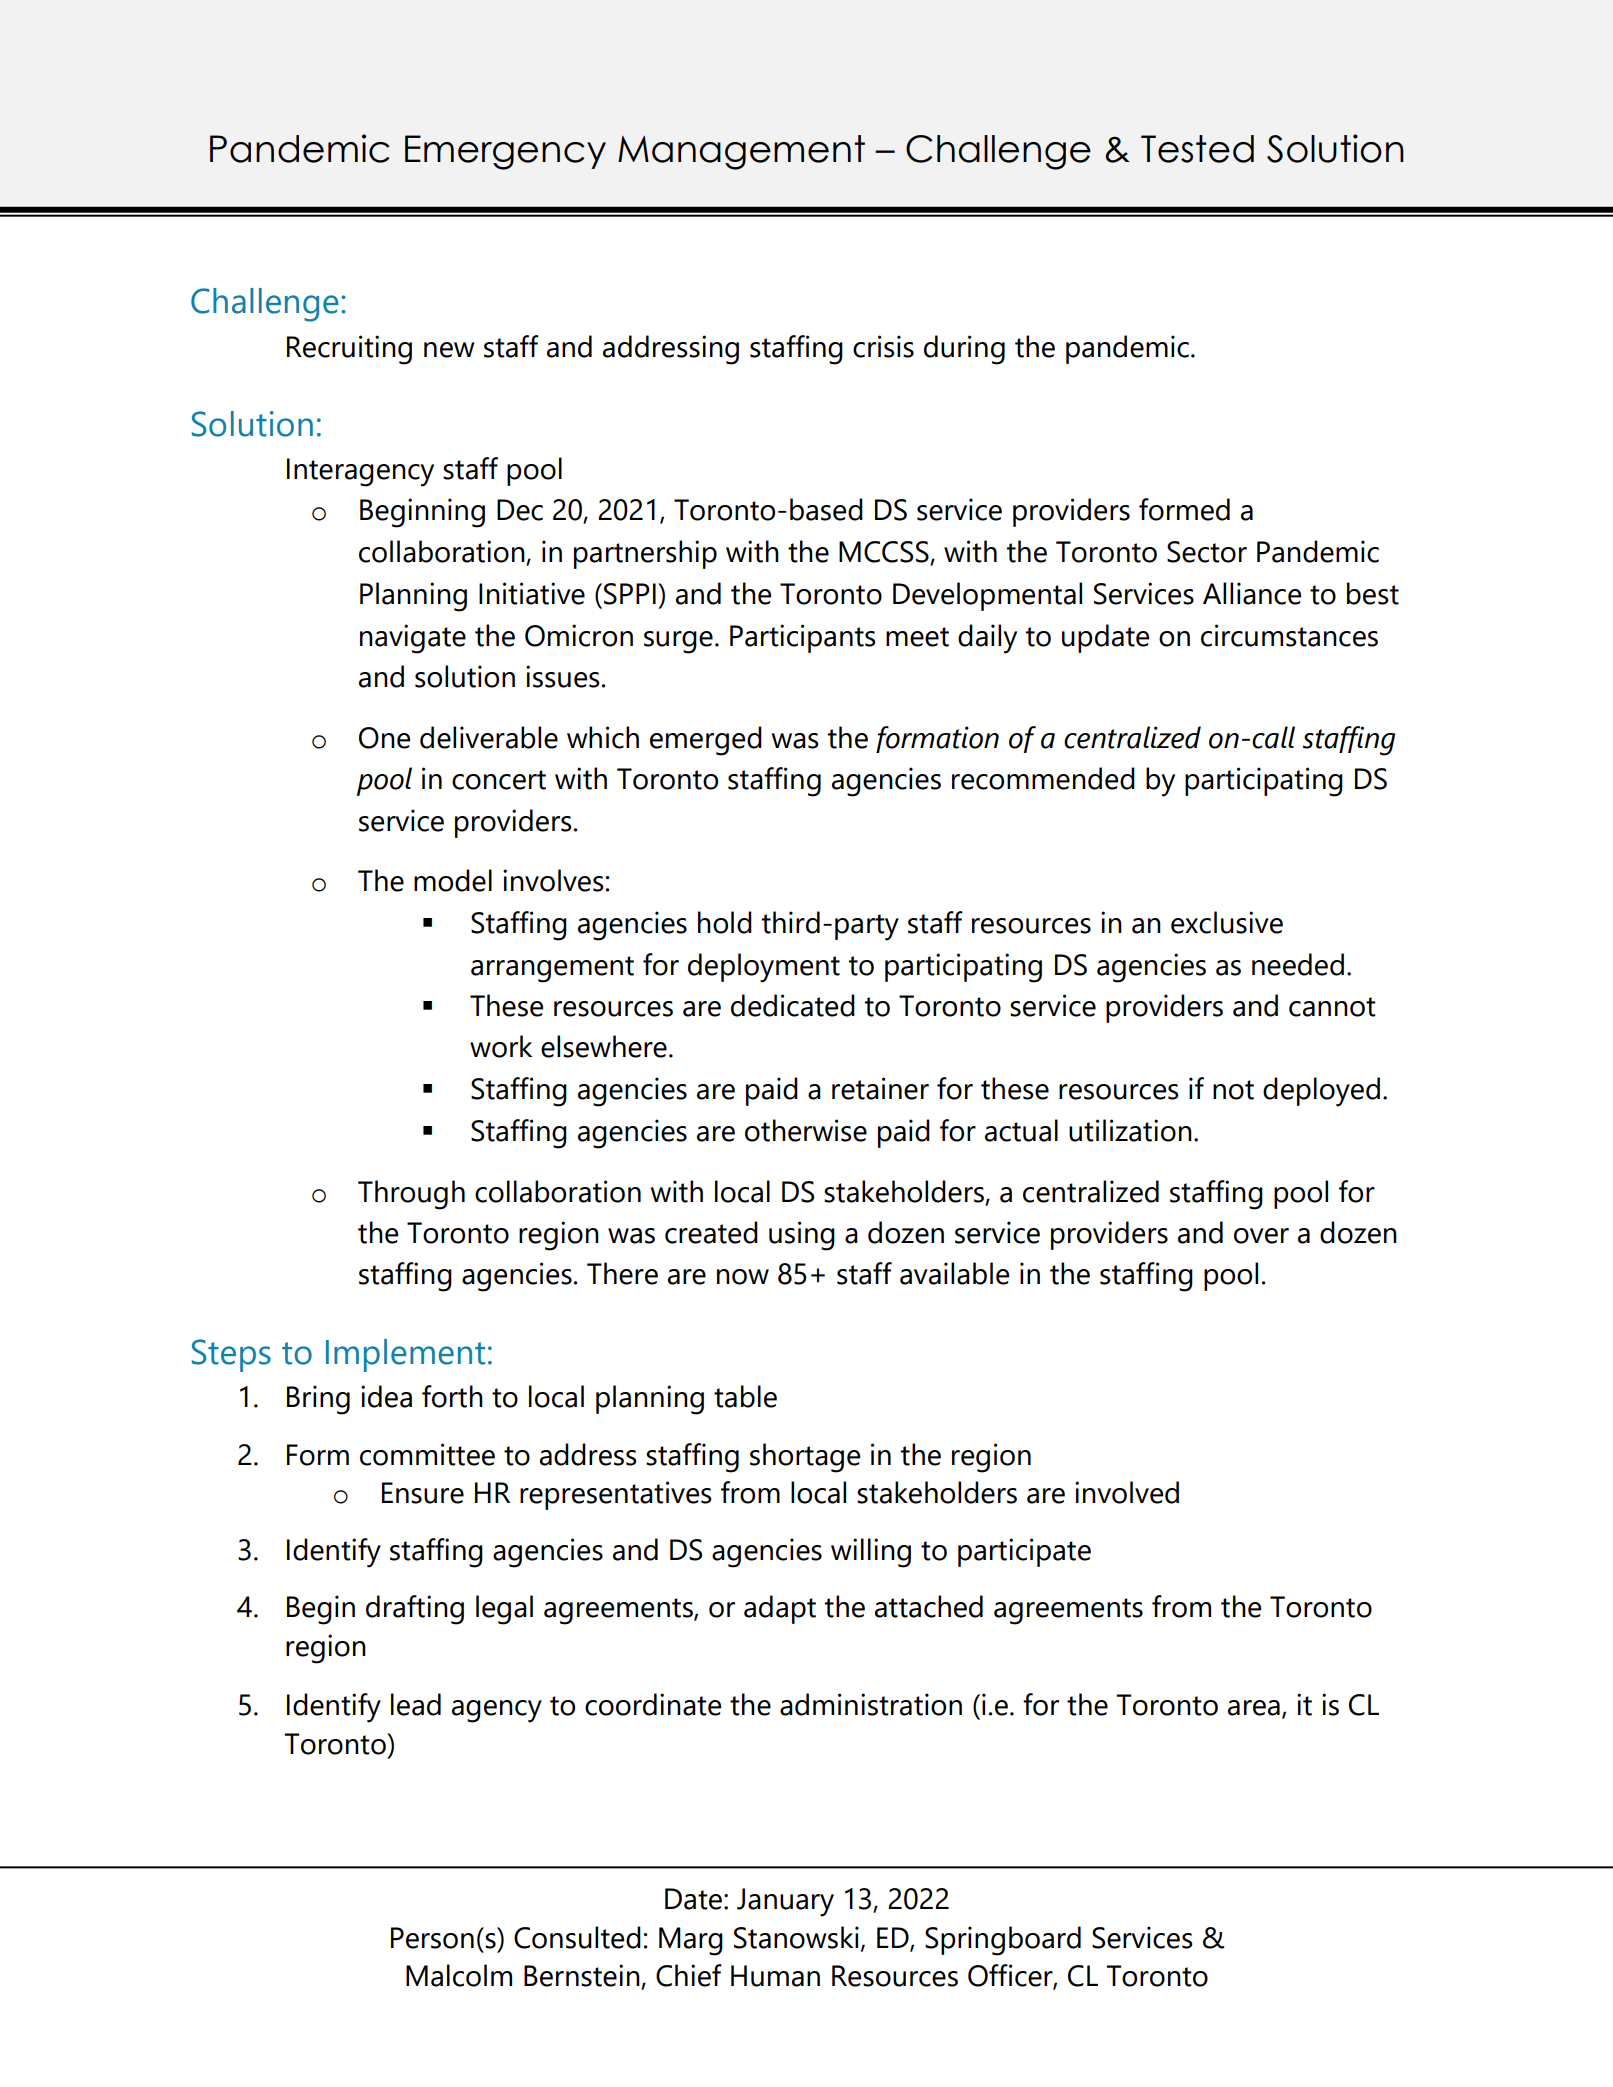  I want to click on emerged, so click(706, 741).
